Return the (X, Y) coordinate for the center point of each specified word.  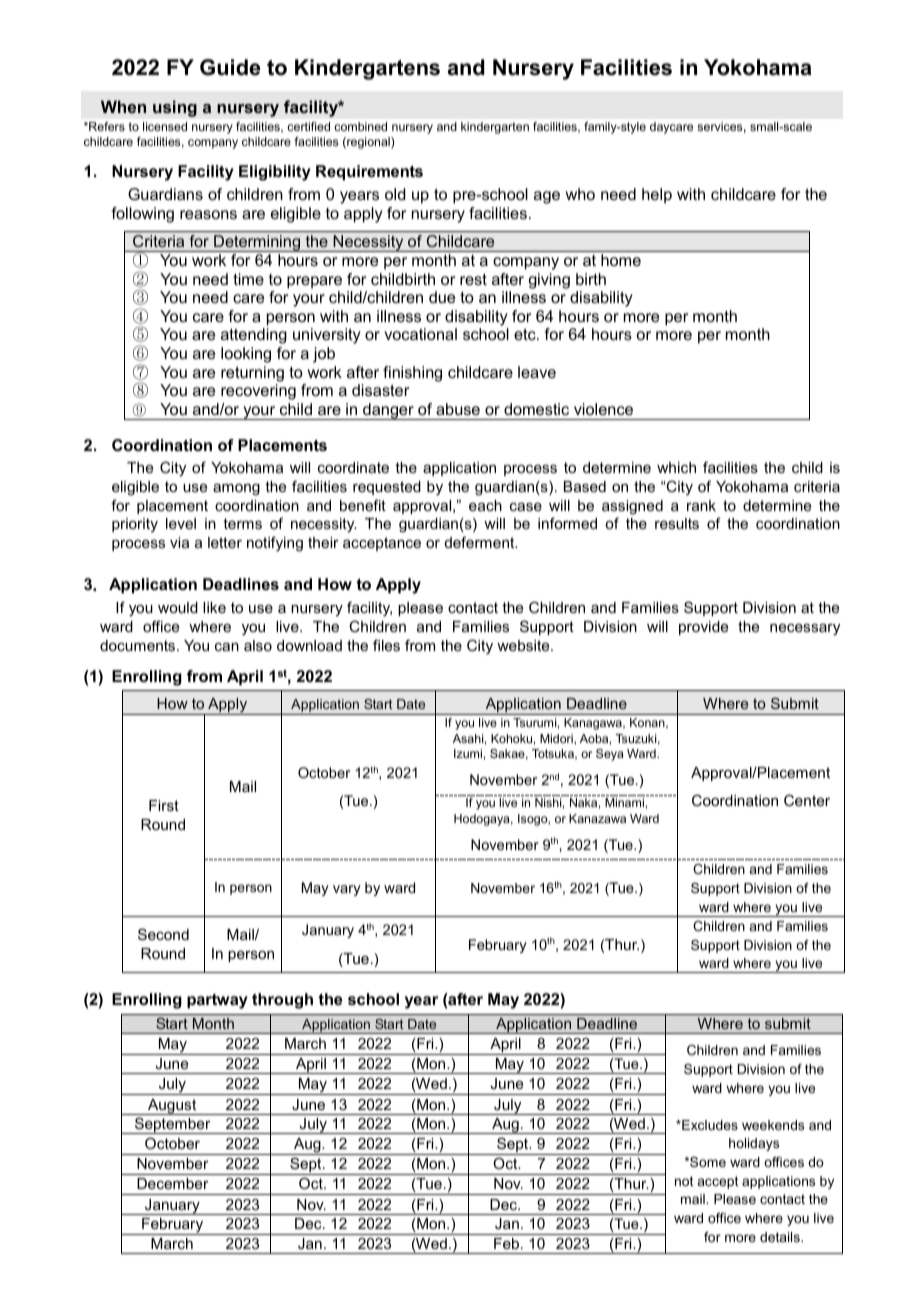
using (175, 108)
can (227, 647)
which (676, 467)
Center (807, 800)
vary (347, 890)
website (524, 645)
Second (163, 934)
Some (707, 1162)
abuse (458, 409)
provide (703, 628)
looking (246, 355)
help (657, 196)
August (172, 1107)
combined (360, 126)
